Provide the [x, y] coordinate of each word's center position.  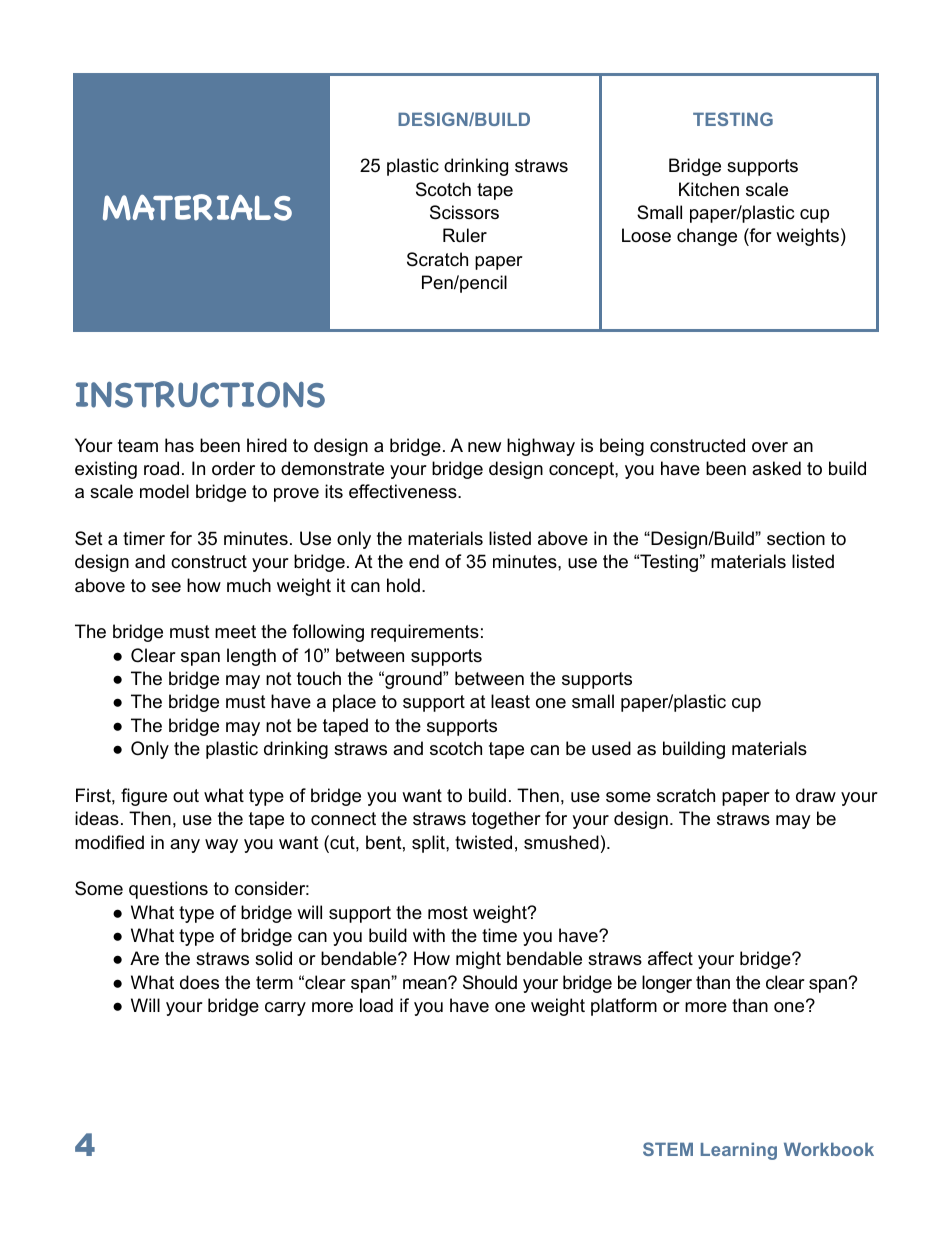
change [707, 237]
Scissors [464, 212]
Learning [739, 1151]
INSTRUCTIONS [200, 394]
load [376, 1005]
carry [285, 1009]
